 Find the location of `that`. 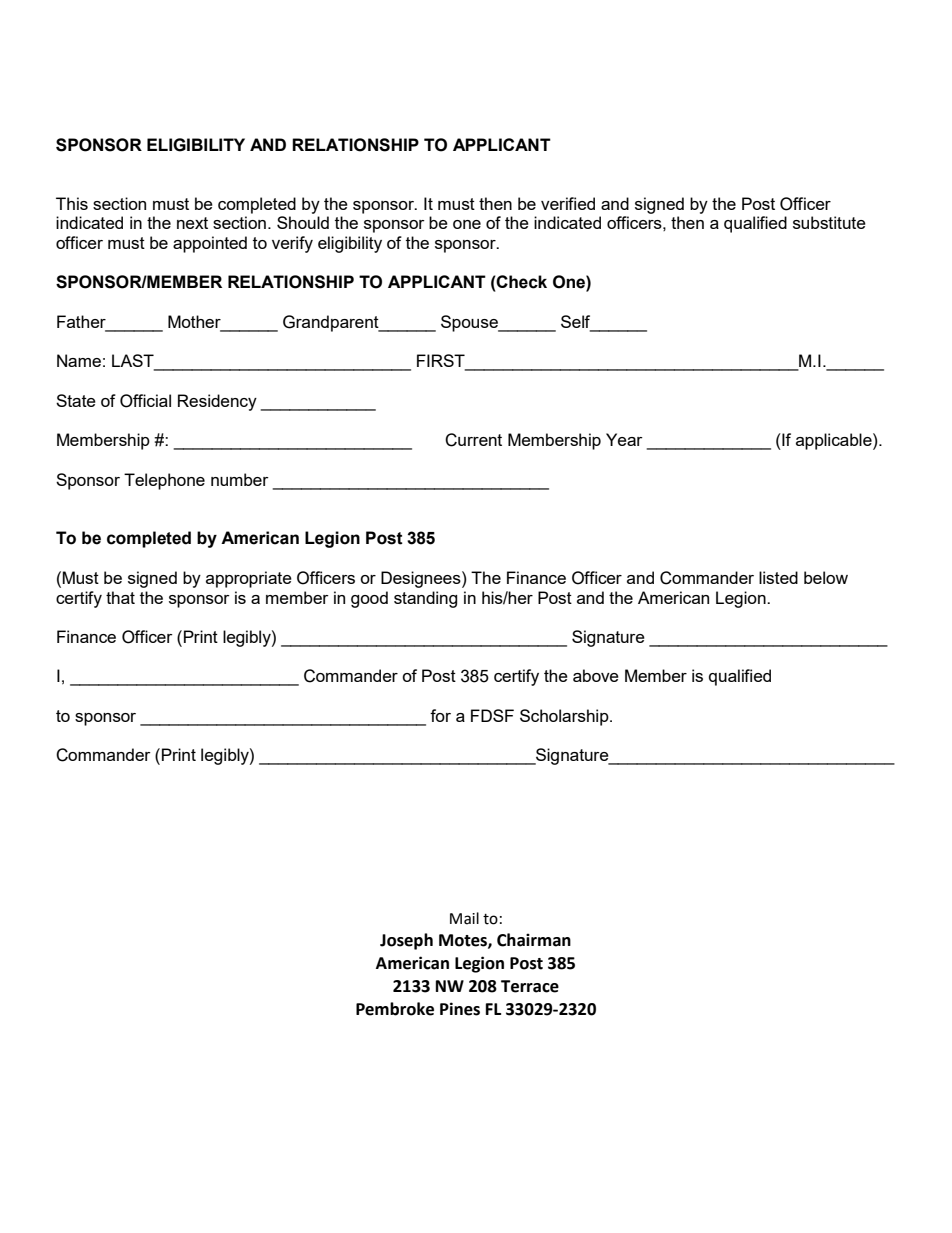

that is located at coordinates (120, 597).
